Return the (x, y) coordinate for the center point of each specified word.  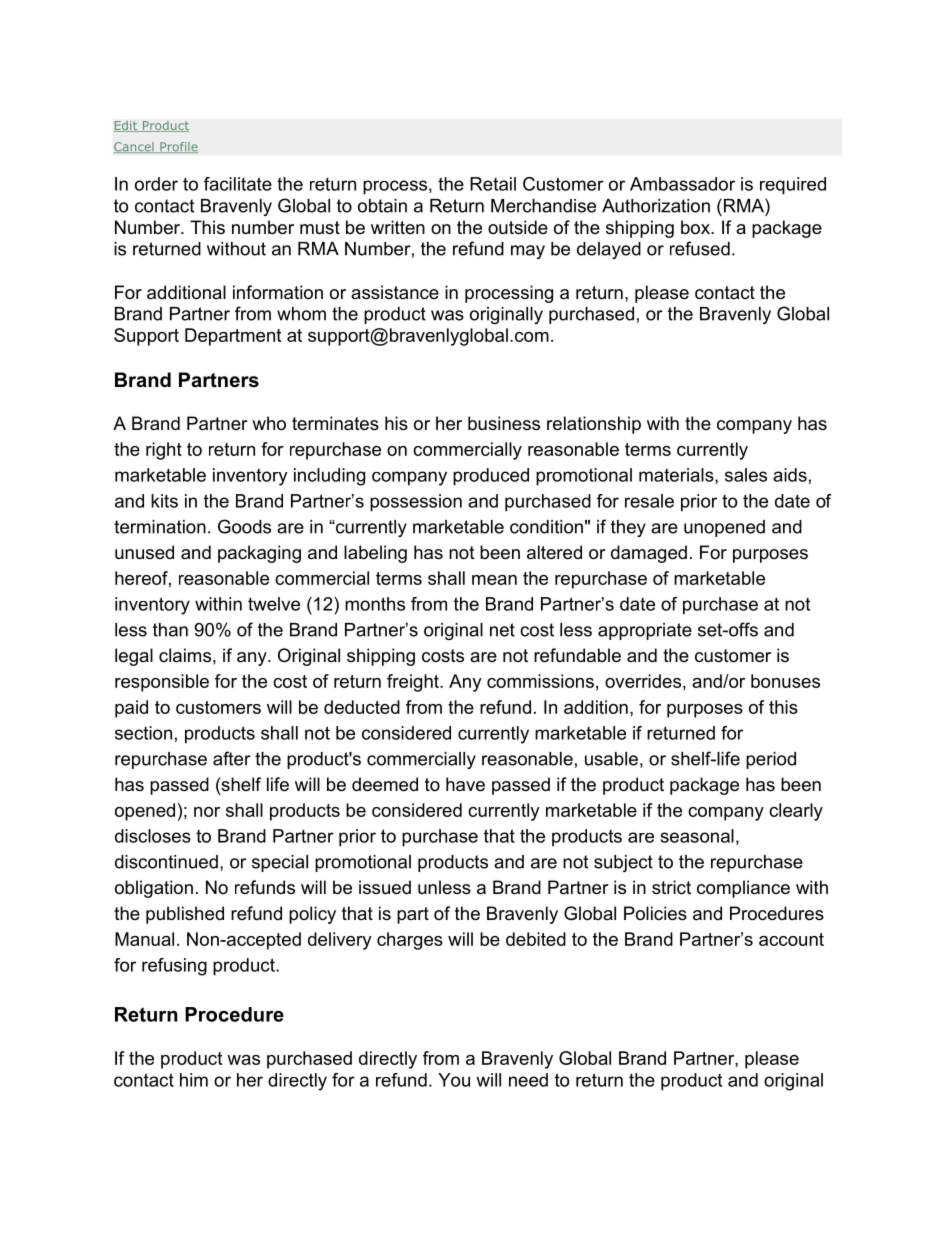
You (454, 1080)
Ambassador (682, 184)
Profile (178, 147)
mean (494, 580)
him (194, 1080)
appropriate (645, 631)
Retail (493, 184)
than (170, 630)
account (791, 939)
